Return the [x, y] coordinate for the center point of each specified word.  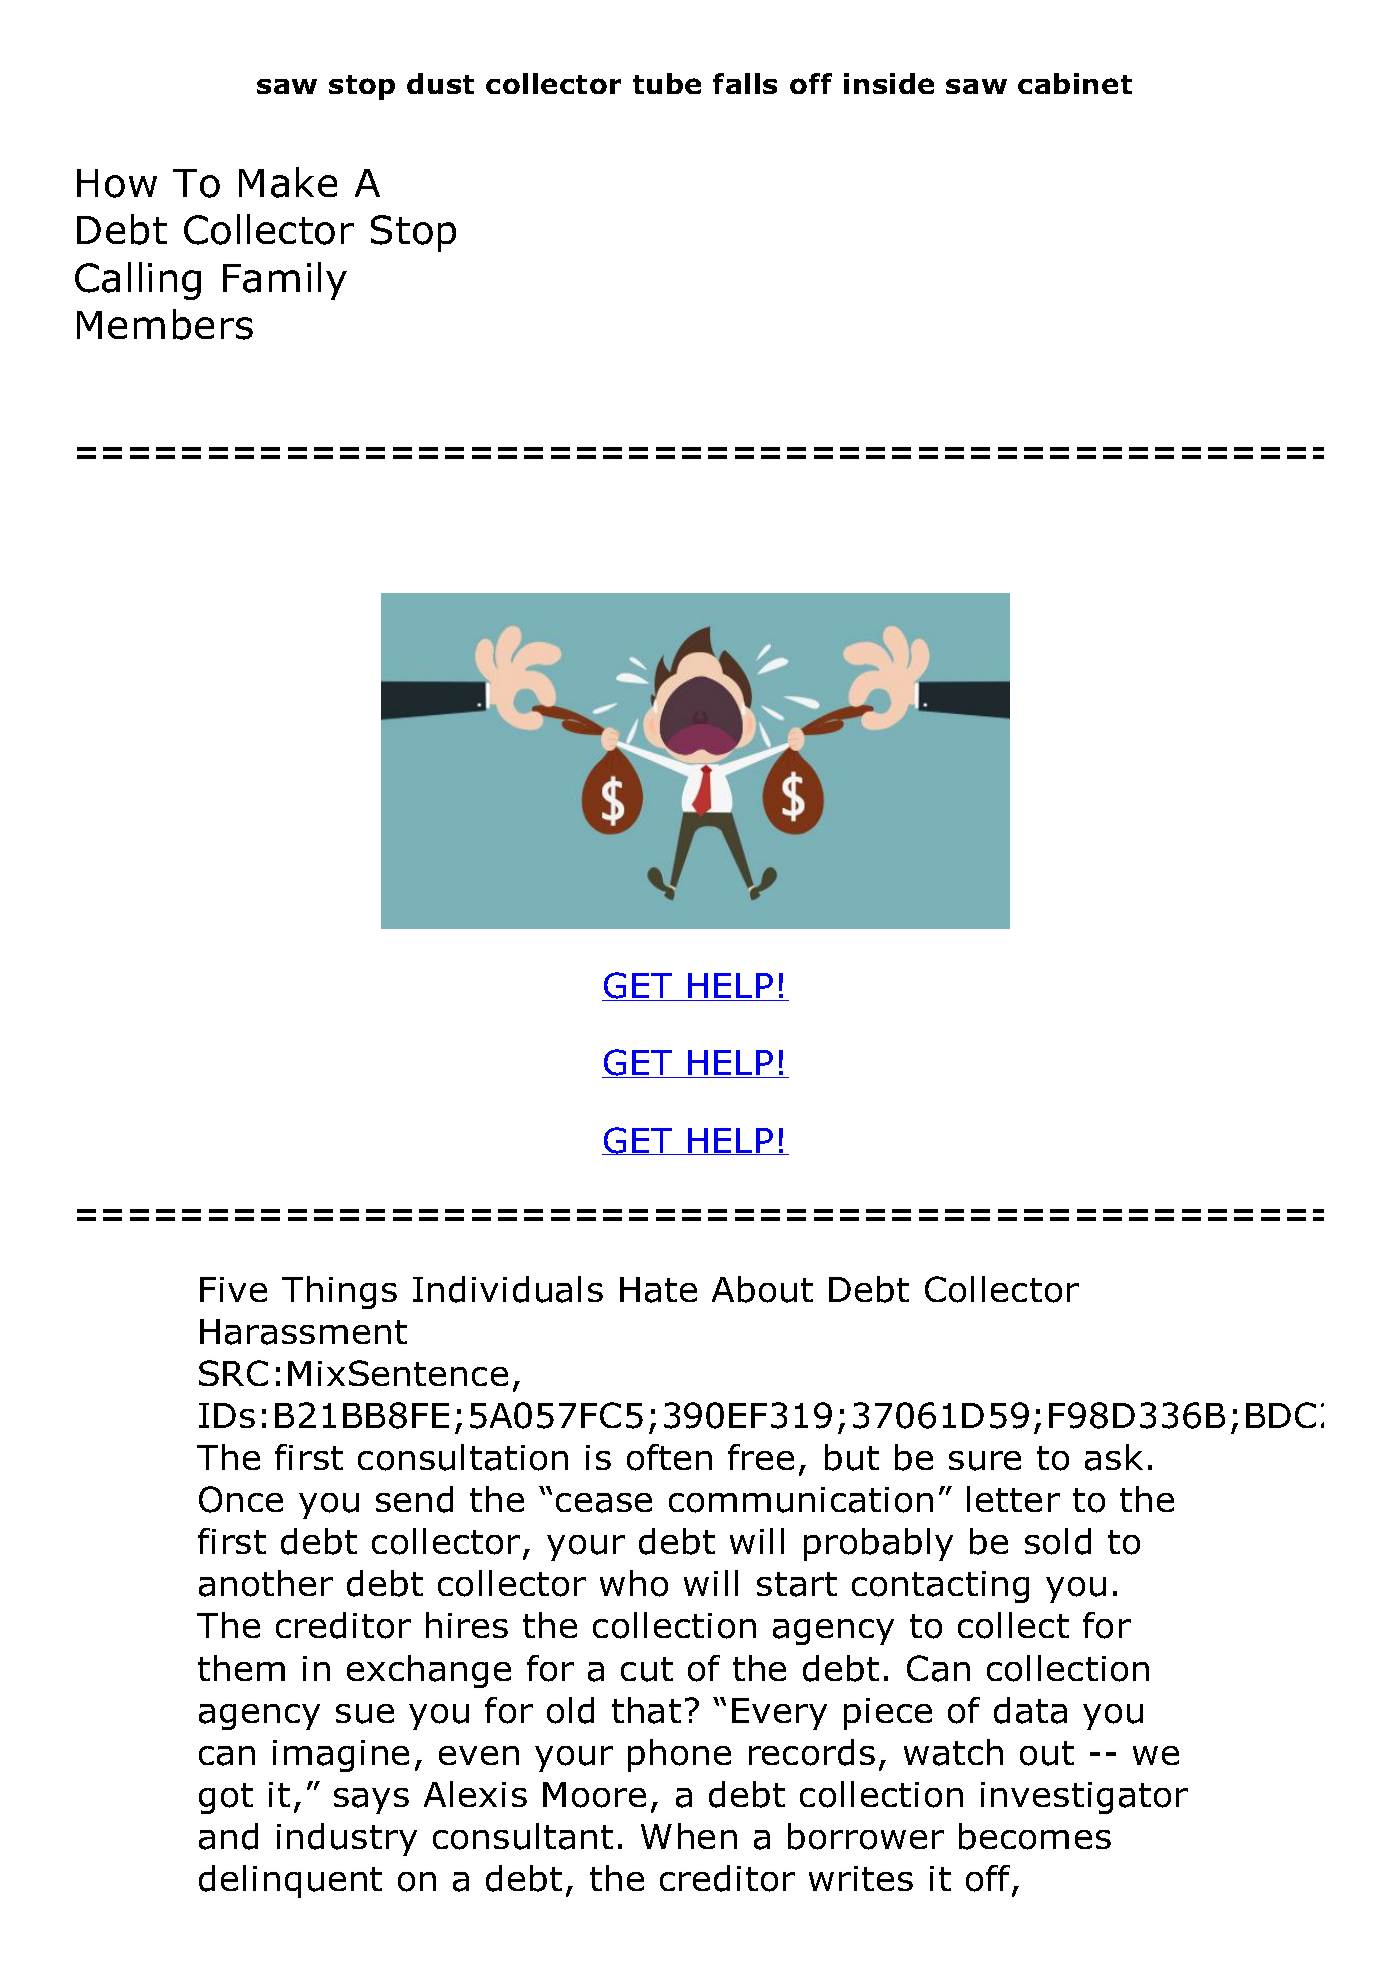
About [762, 1289]
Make [288, 182]
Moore [594, 1795]
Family [285, 281]
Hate [658, 1290]
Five [233, 1289]
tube [667, 83]
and [228, 1836]
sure [985, 1461]
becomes [1035, 1836]
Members [165, 324]
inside [889, 83]
